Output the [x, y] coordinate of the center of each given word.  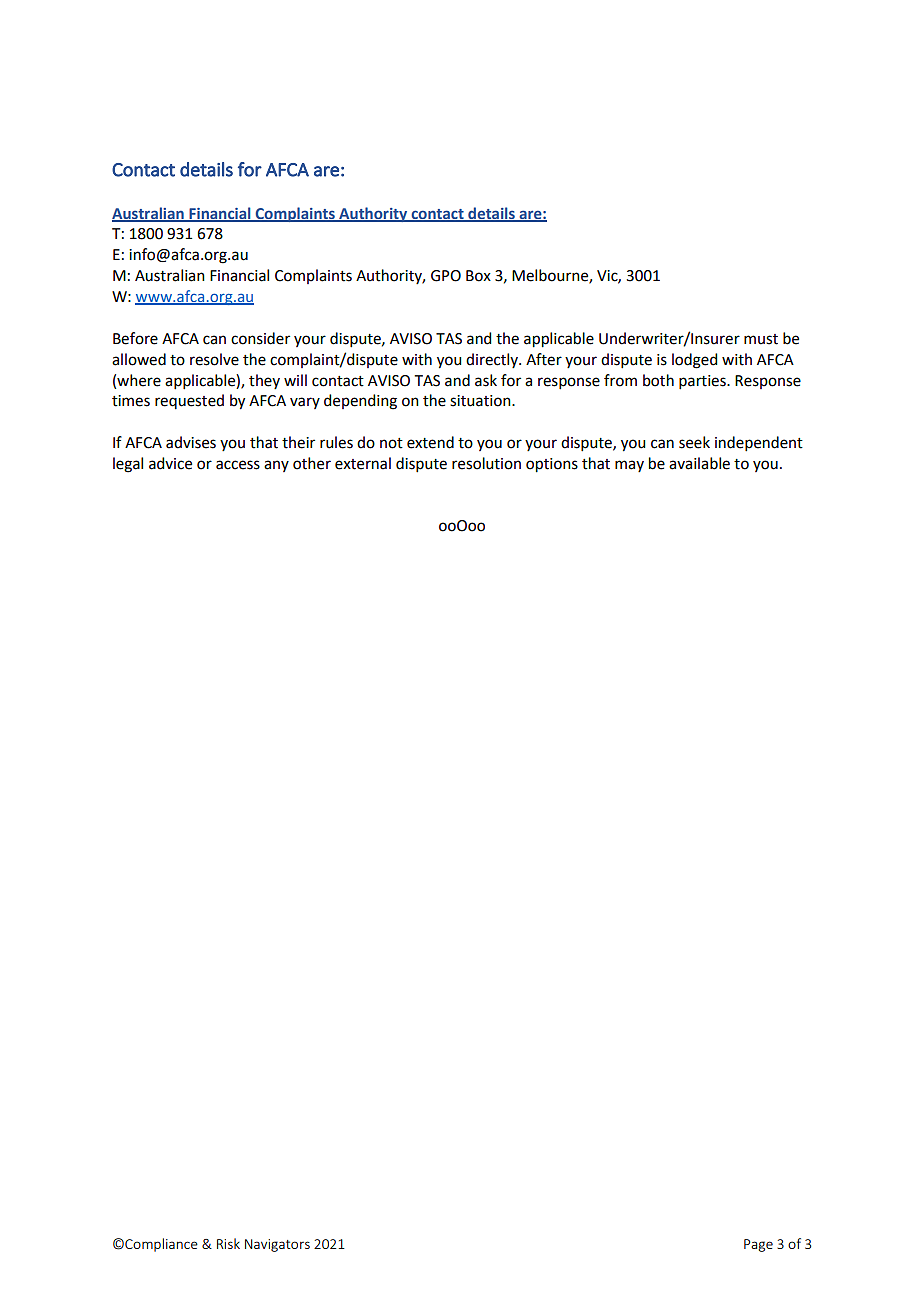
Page [758, 1245]
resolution [486, 463]
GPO [446, 276]
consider [260, 338]
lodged [694, 361]
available [699, 463]
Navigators [277, 1245]
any [276, 466]
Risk [228, 1243]
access [238, 465]
